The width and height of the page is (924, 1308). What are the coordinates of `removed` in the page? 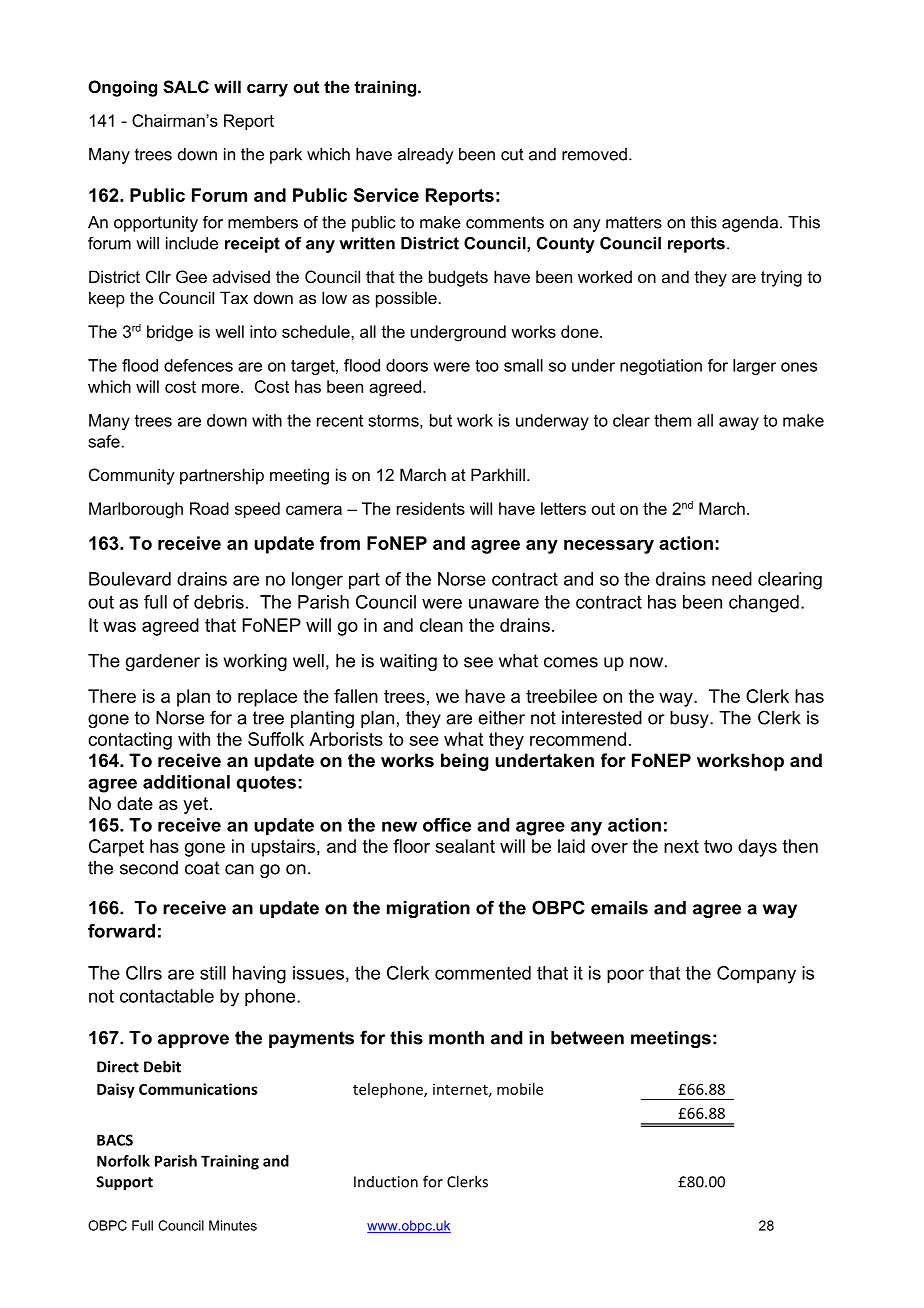 It's located at (594, 154).
